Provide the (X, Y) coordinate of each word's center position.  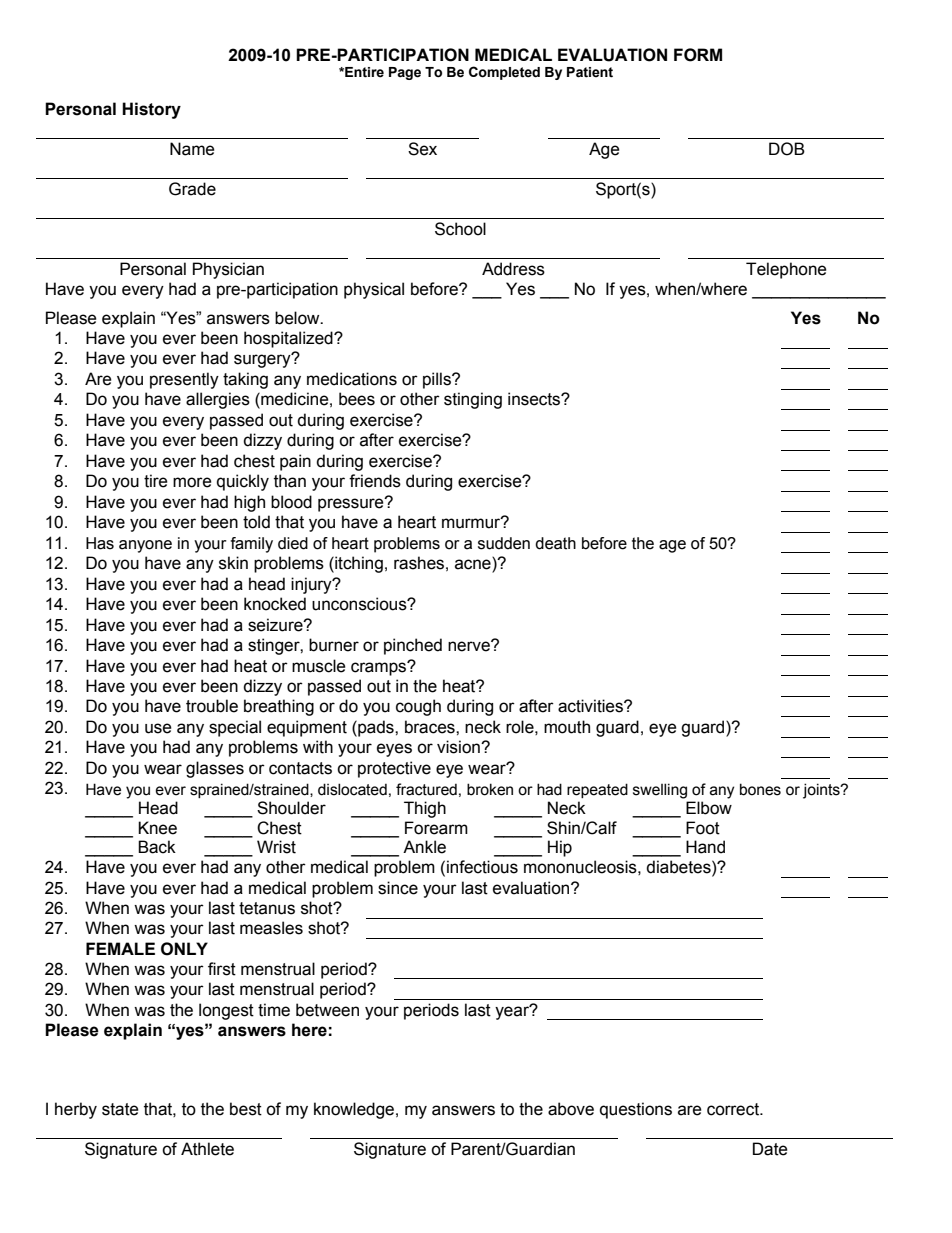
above (571, 1109)
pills (438, 380)
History (151, 110)
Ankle (424, 847)
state (120, 1109)
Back (157, 847)
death (555, 543)
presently (184, 380)
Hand (705, 847)
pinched (413, 646)
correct (734, 1109)
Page (405, 73)
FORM (698, 55)
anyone (145, 546)
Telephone (786, 270)
